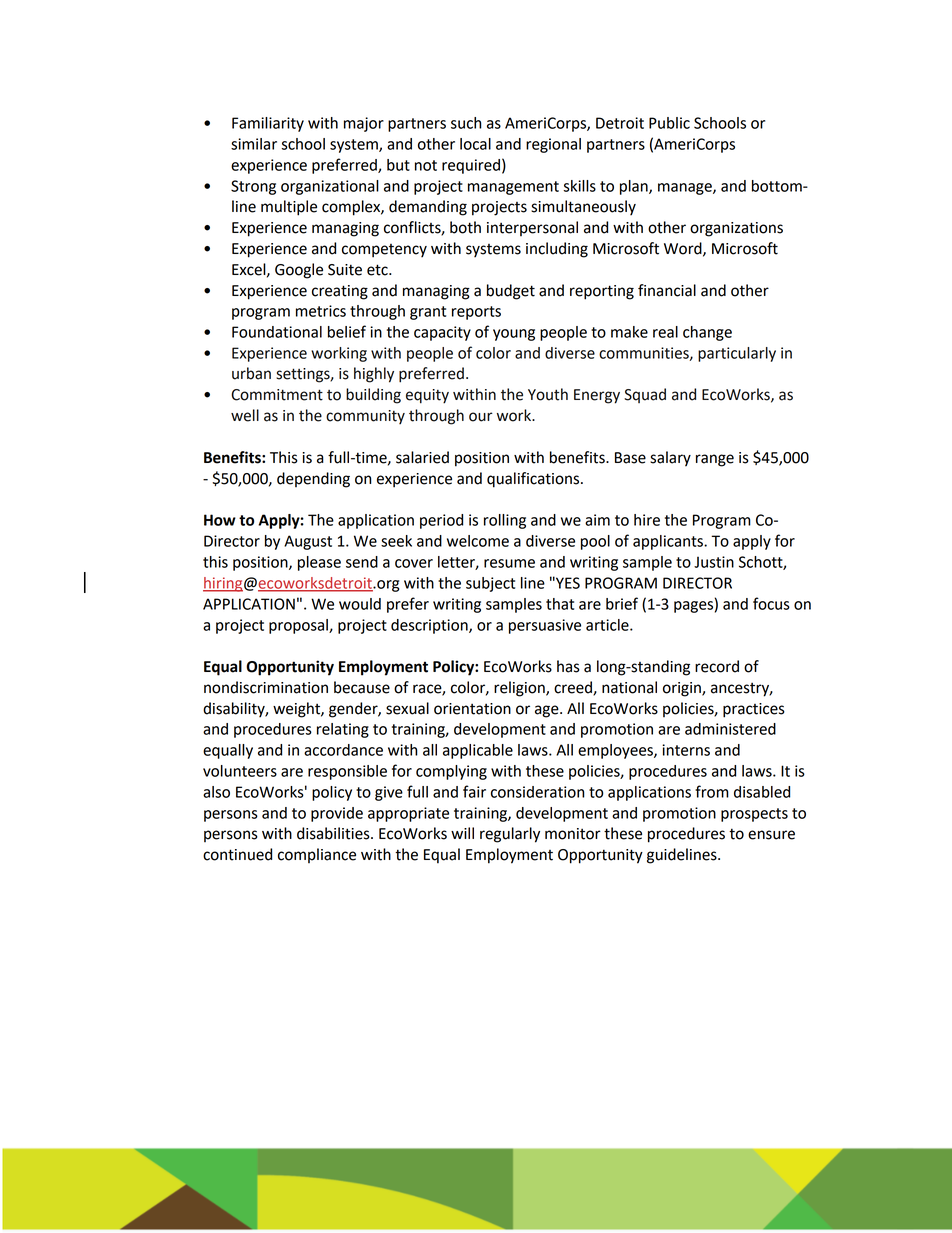 Image resolution: width=952 pixels, height=1233 pixels. Describe the element at coordinates (481, 417) in the image. I see `our` at that location.
